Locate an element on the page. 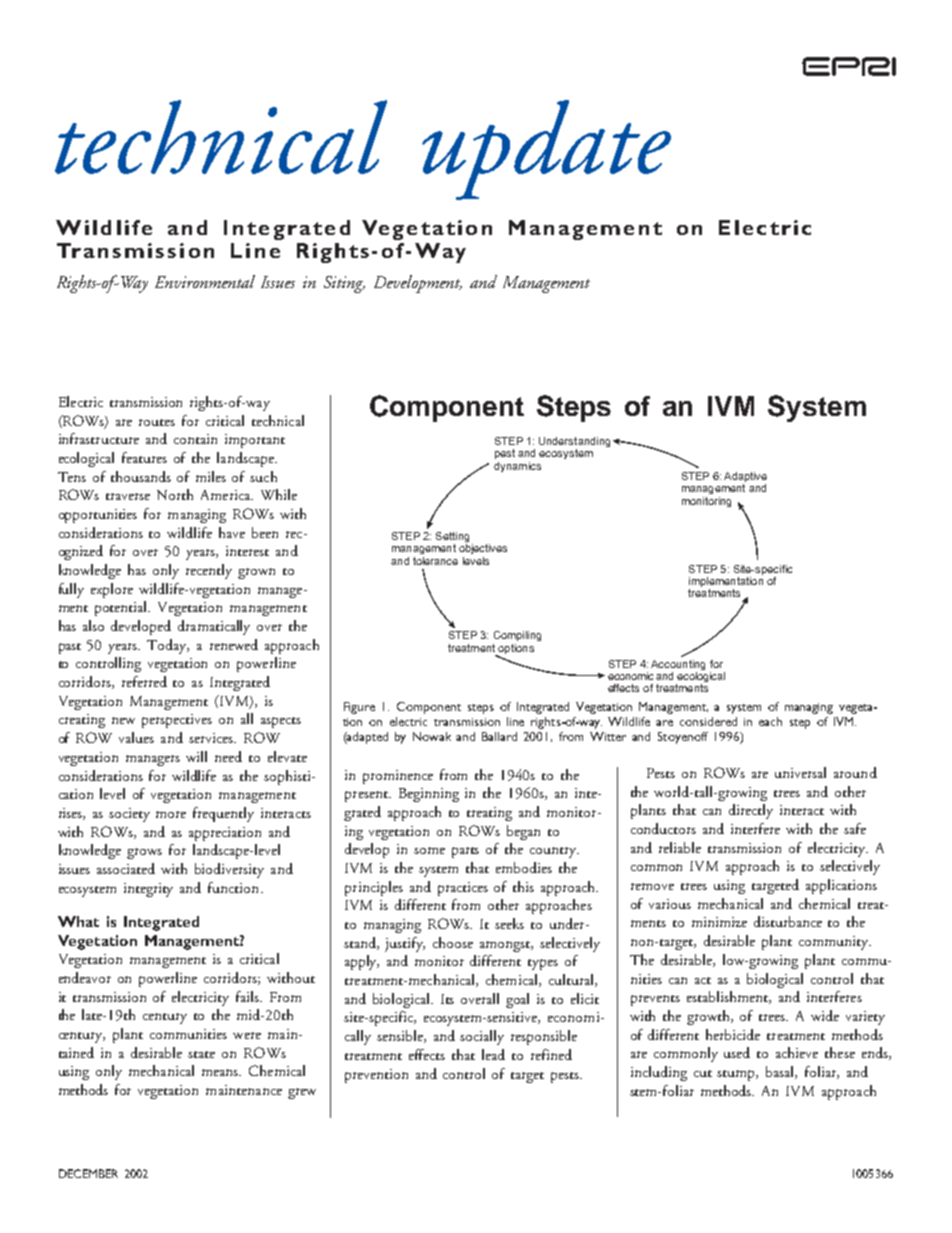 This image has width=952, height=1233. practices is located at coordinates (463, 889).
